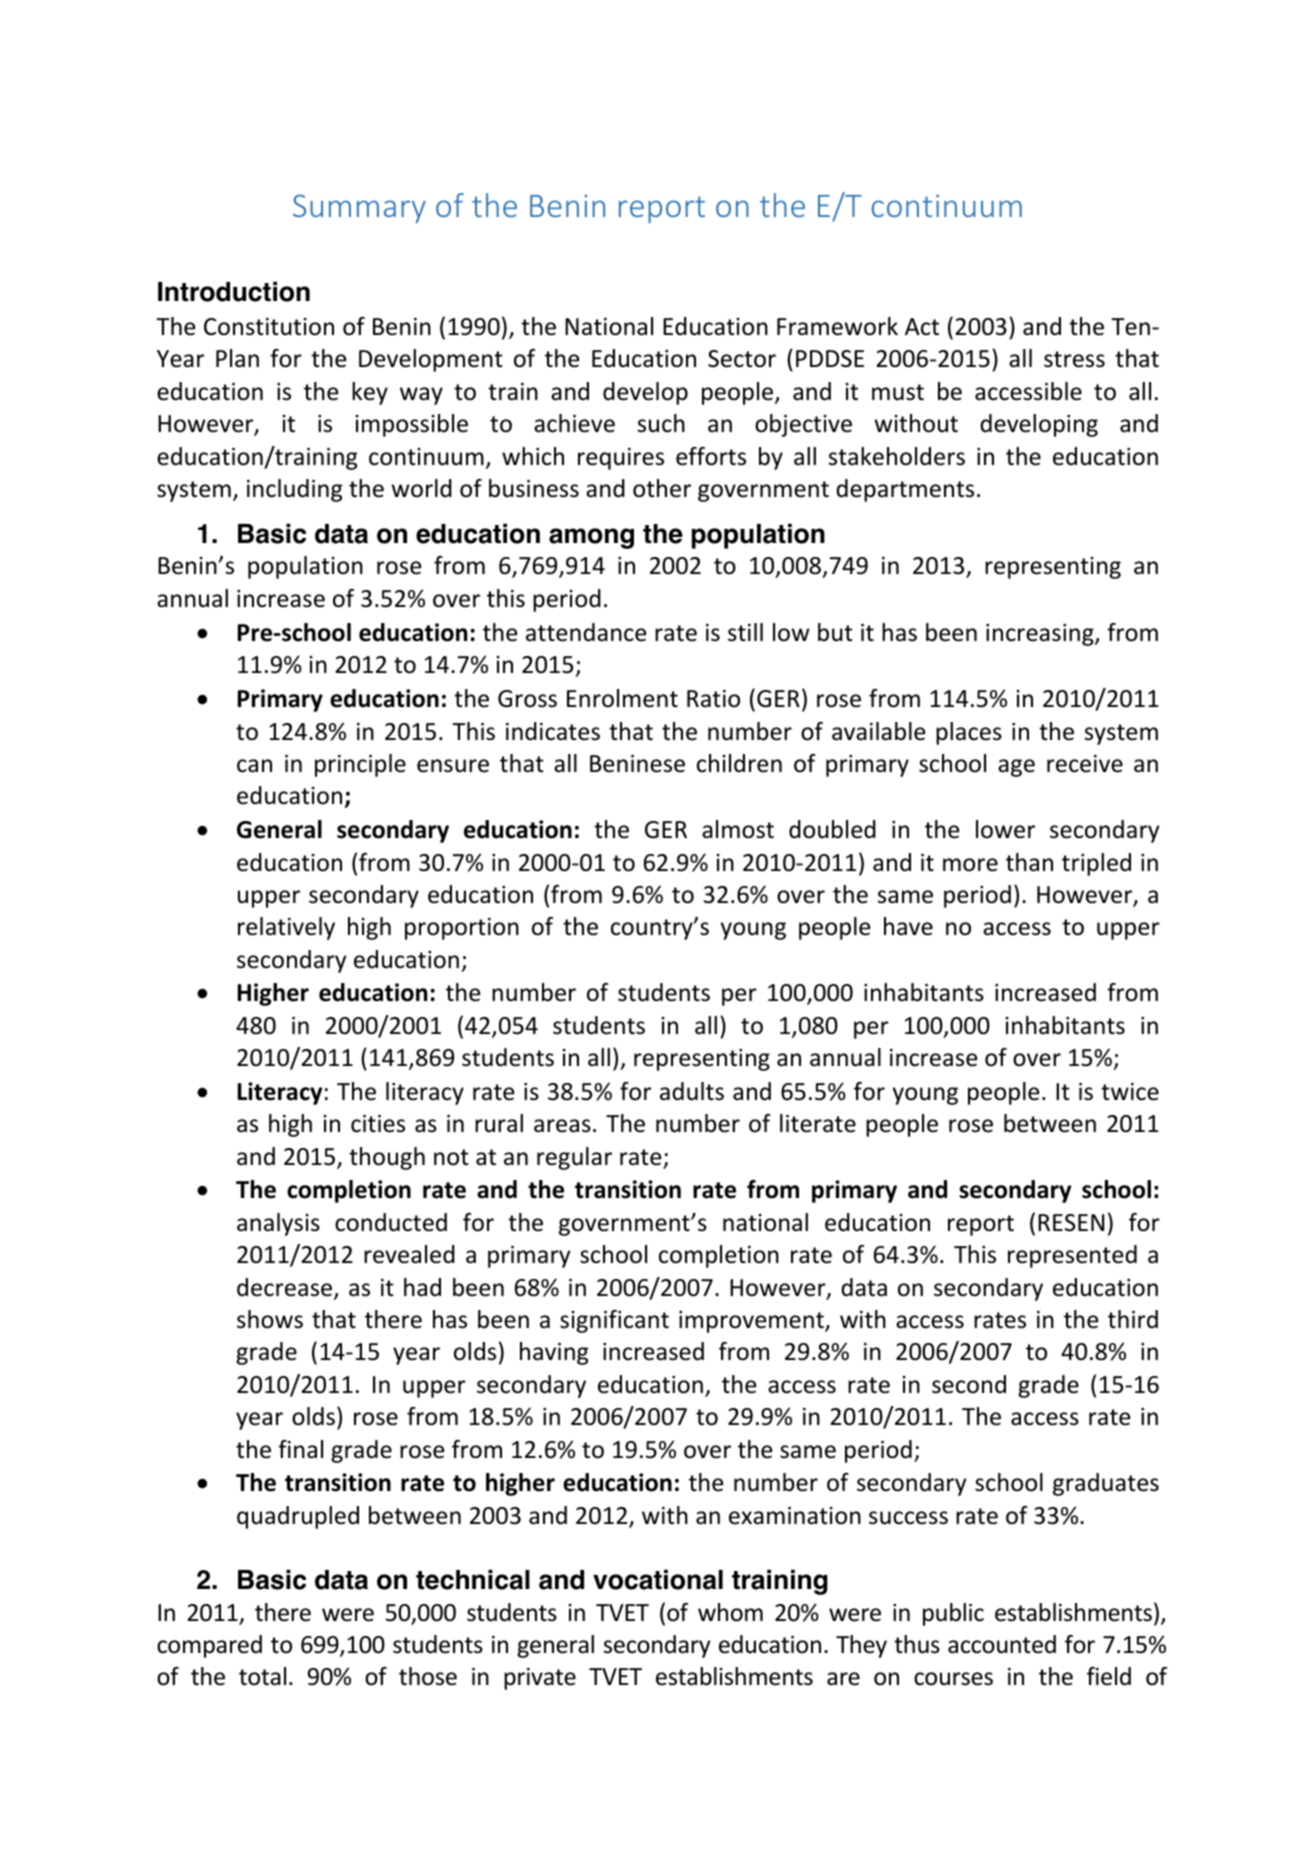  I want to click on than, so click(1029, 862).
